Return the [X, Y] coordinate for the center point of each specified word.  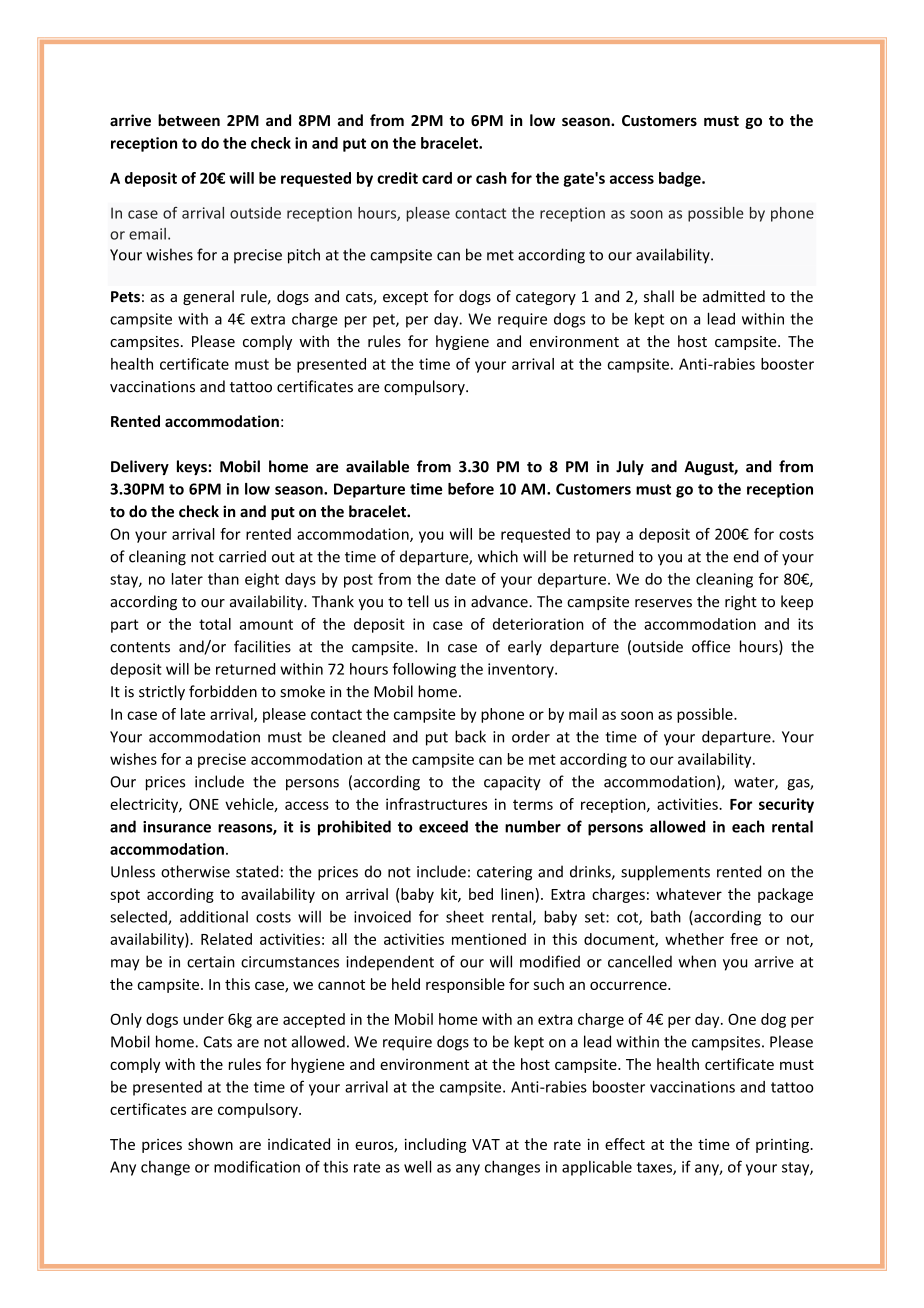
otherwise [195, 871]
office [711, 646]
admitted [734, 296]
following [424, 670]
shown [210, 1144]
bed [481, 894]
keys [193, 467]
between [189, 120]
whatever [689, 894]
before [471, 488]
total [215, 624]
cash [491, 178]
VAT [486, 1144]
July [630, 467]
